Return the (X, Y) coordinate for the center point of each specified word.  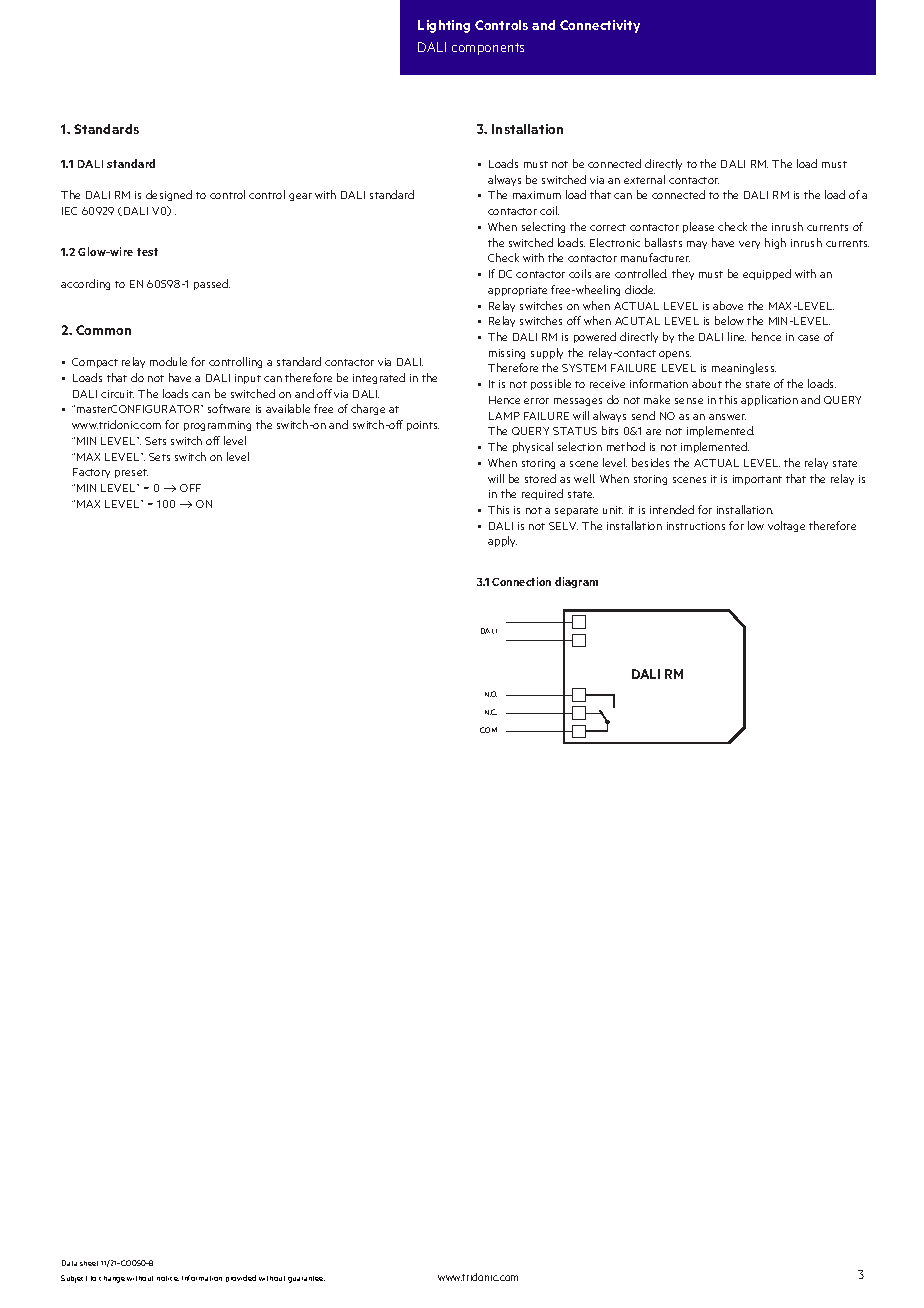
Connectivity (600, 26)
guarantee (306, 1279)
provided (241, 1278)
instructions (696, 526)
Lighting (444, 26)
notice (168, 1278)
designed (169, 195)
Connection (521, 581)
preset (131, 473)
